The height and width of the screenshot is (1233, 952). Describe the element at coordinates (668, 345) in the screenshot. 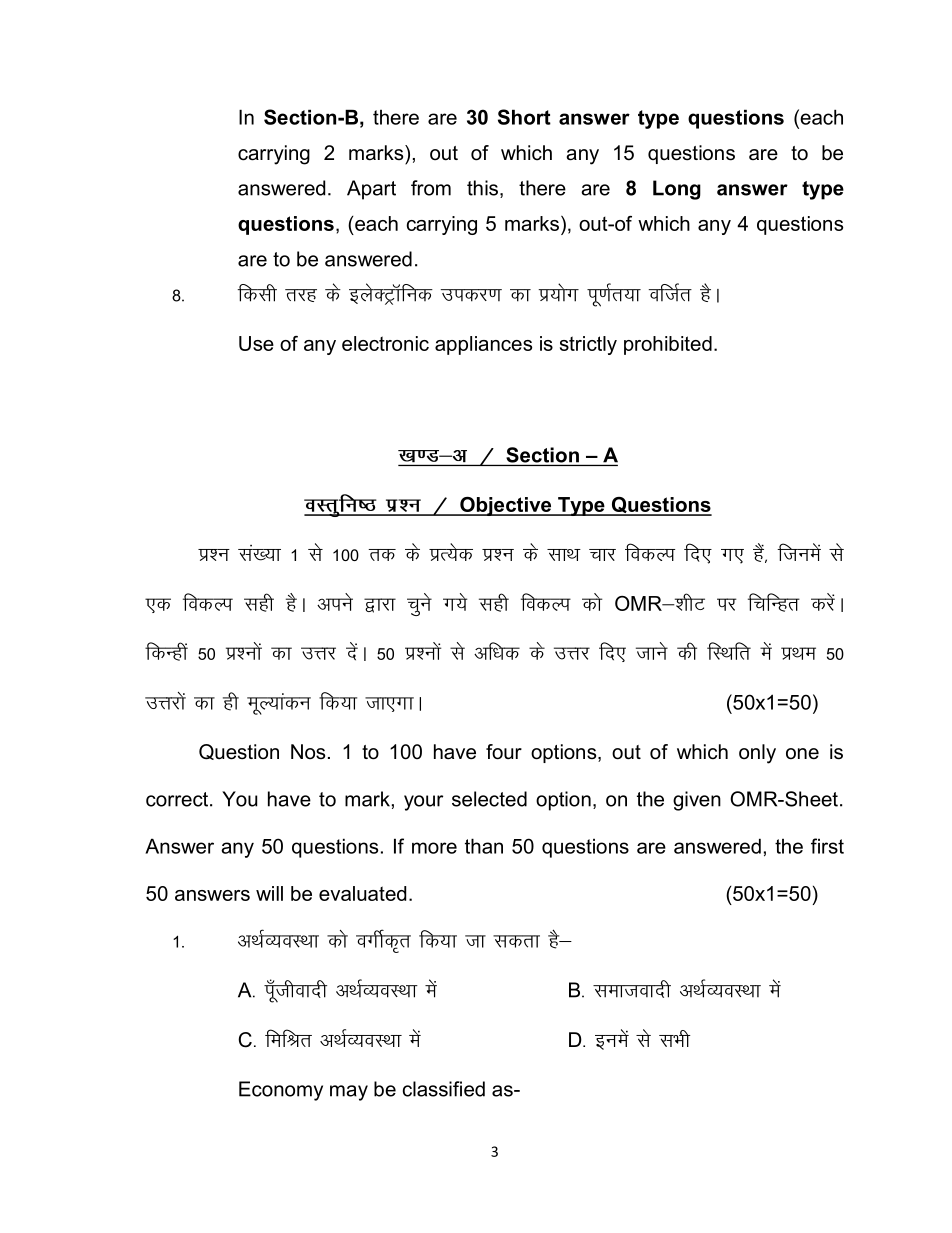

I see `prohibited` at that location.
